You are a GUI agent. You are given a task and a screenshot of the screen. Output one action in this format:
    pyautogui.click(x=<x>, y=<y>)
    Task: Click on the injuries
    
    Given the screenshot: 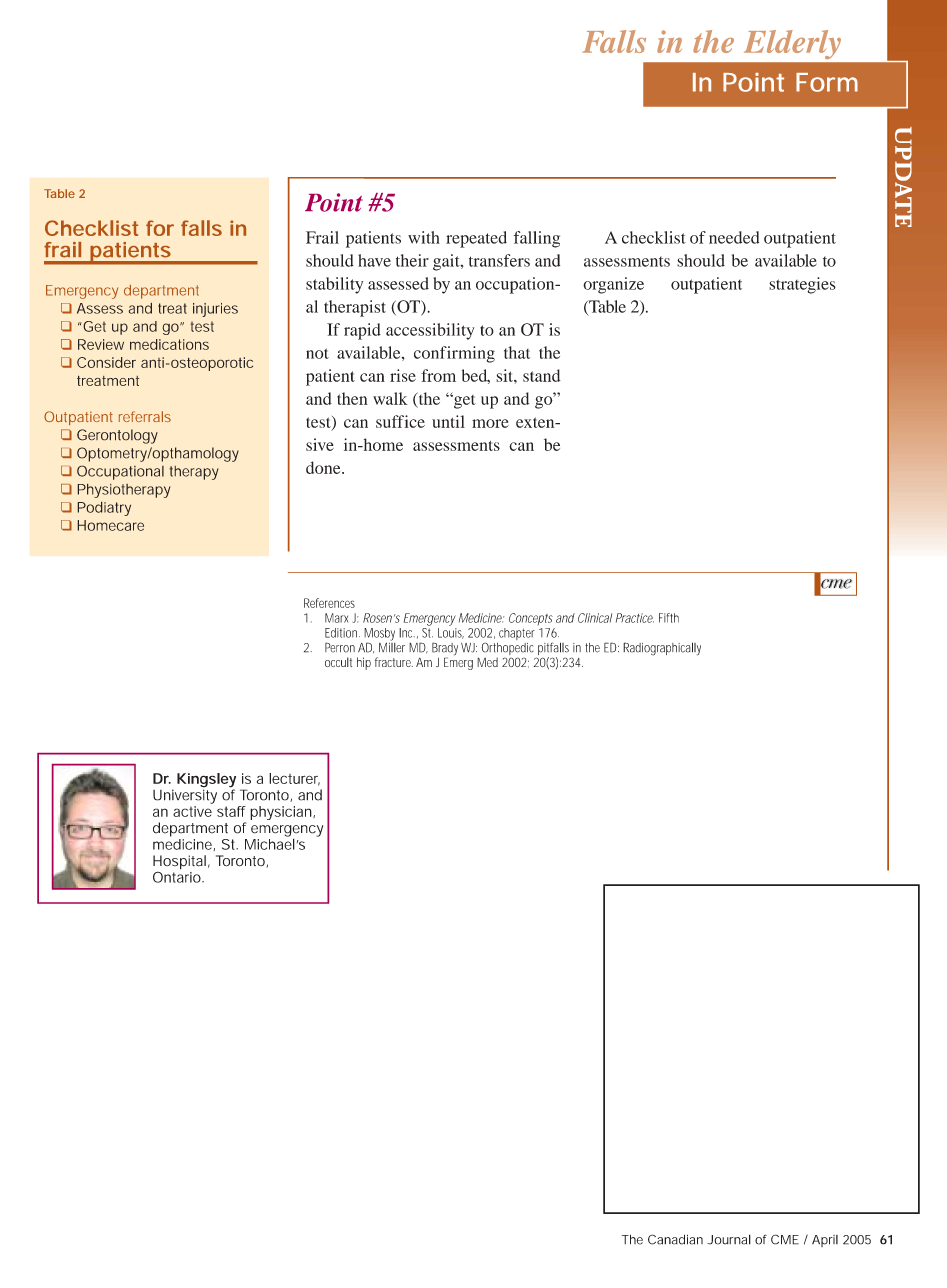 What is the action you would take?
    pyautogui.click(x=215, y=310)
